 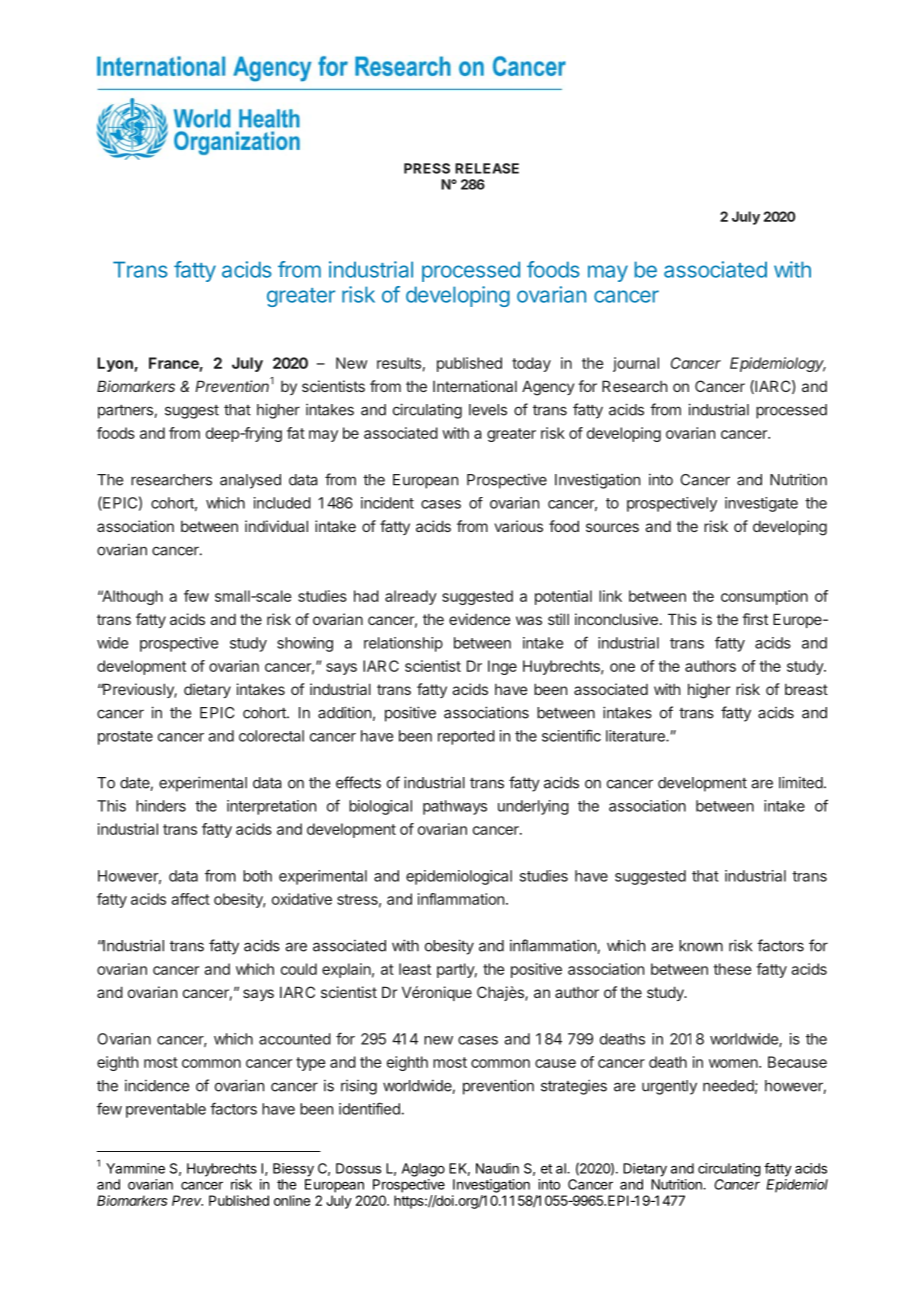 I want to click on Inge, so click(x=502, y=667).
